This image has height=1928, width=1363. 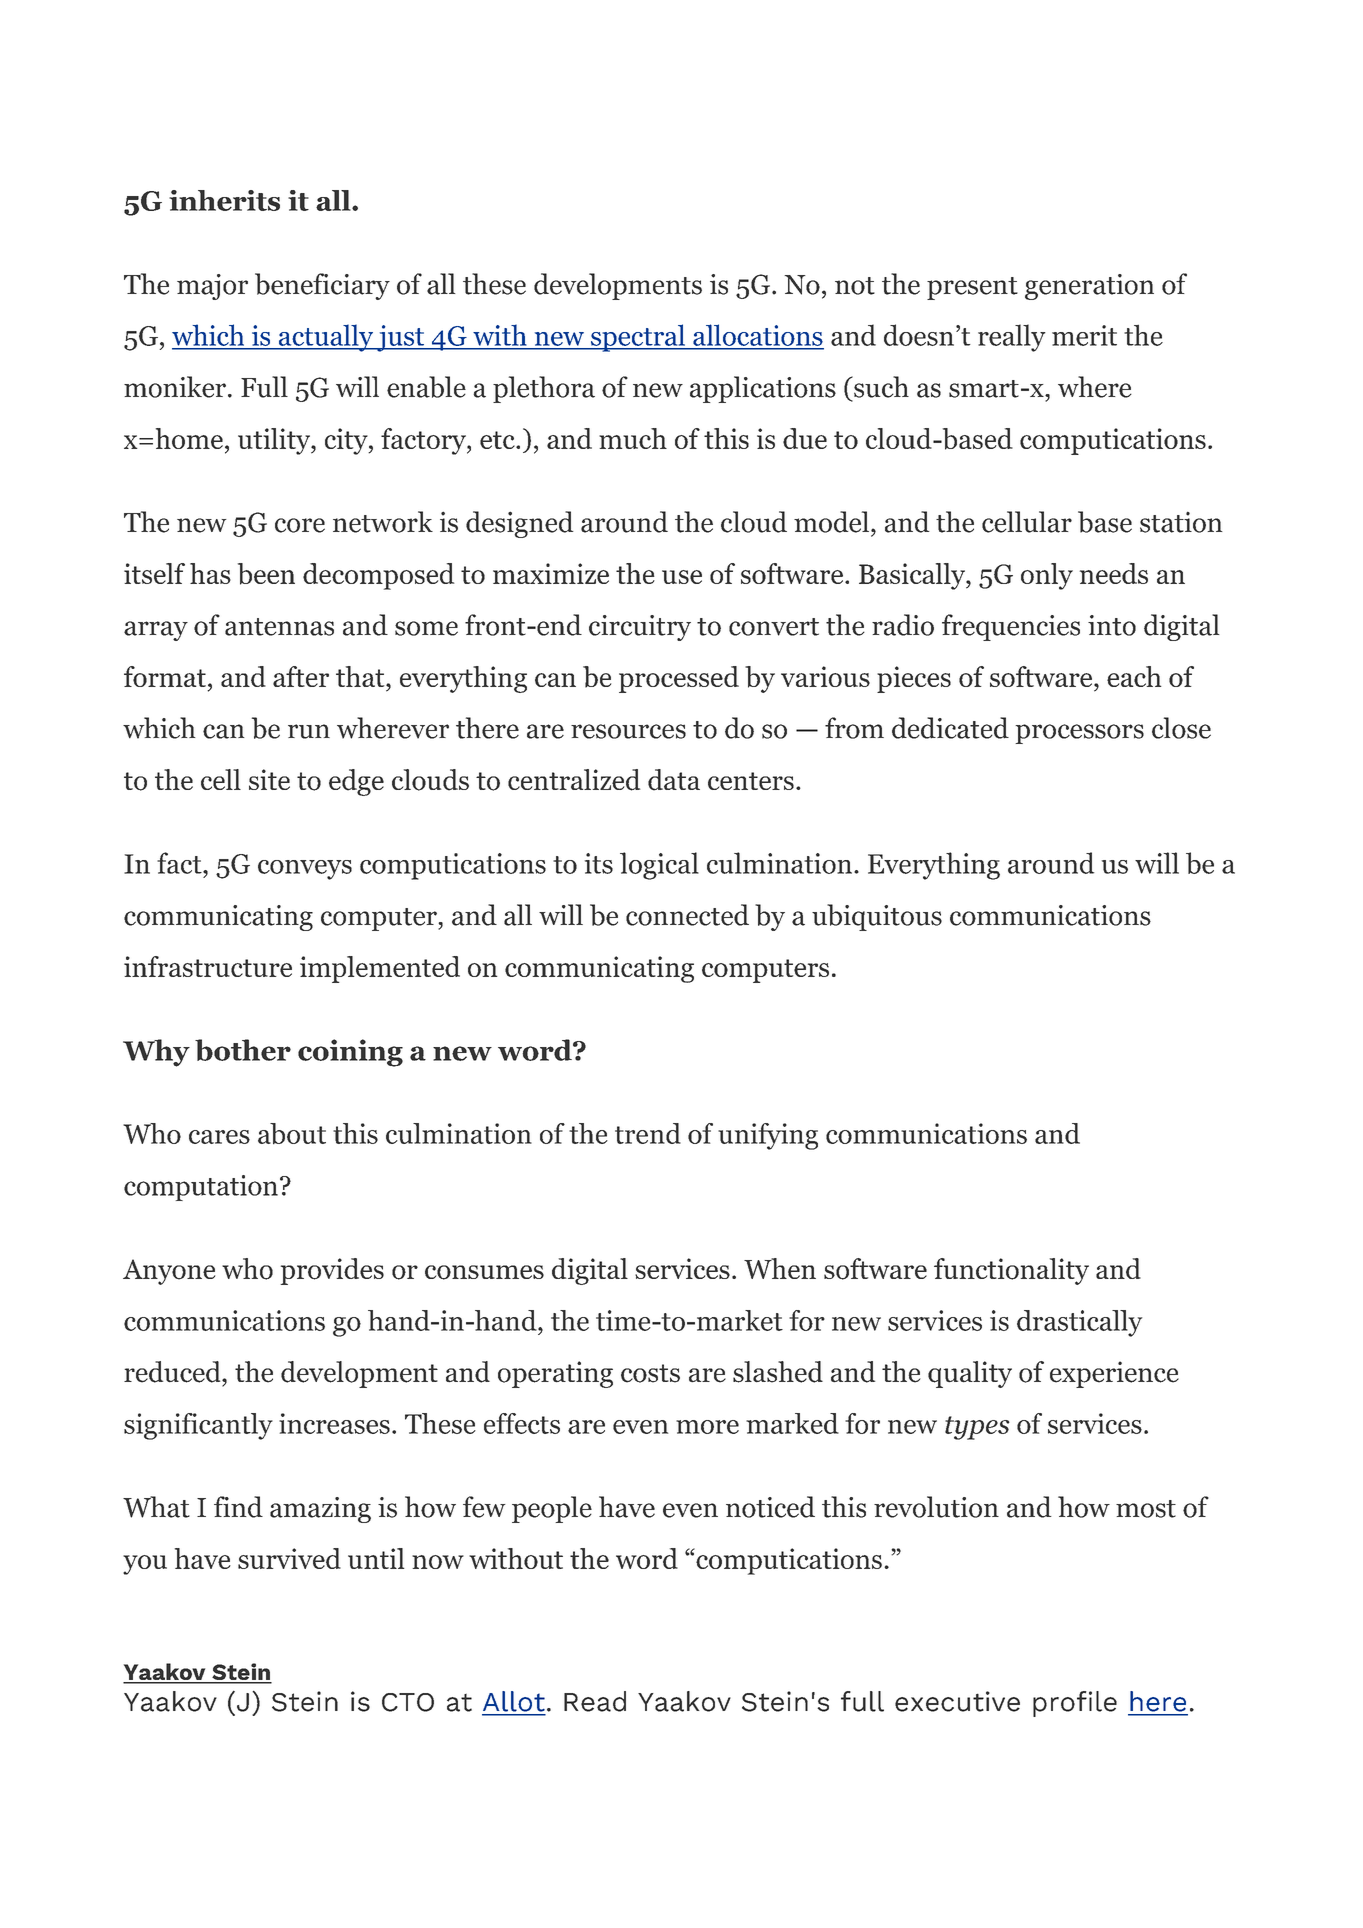 What do you see at coordinates (877, 917) in the image?
I see `ubiquitous` at bounding box center [877, 917].
